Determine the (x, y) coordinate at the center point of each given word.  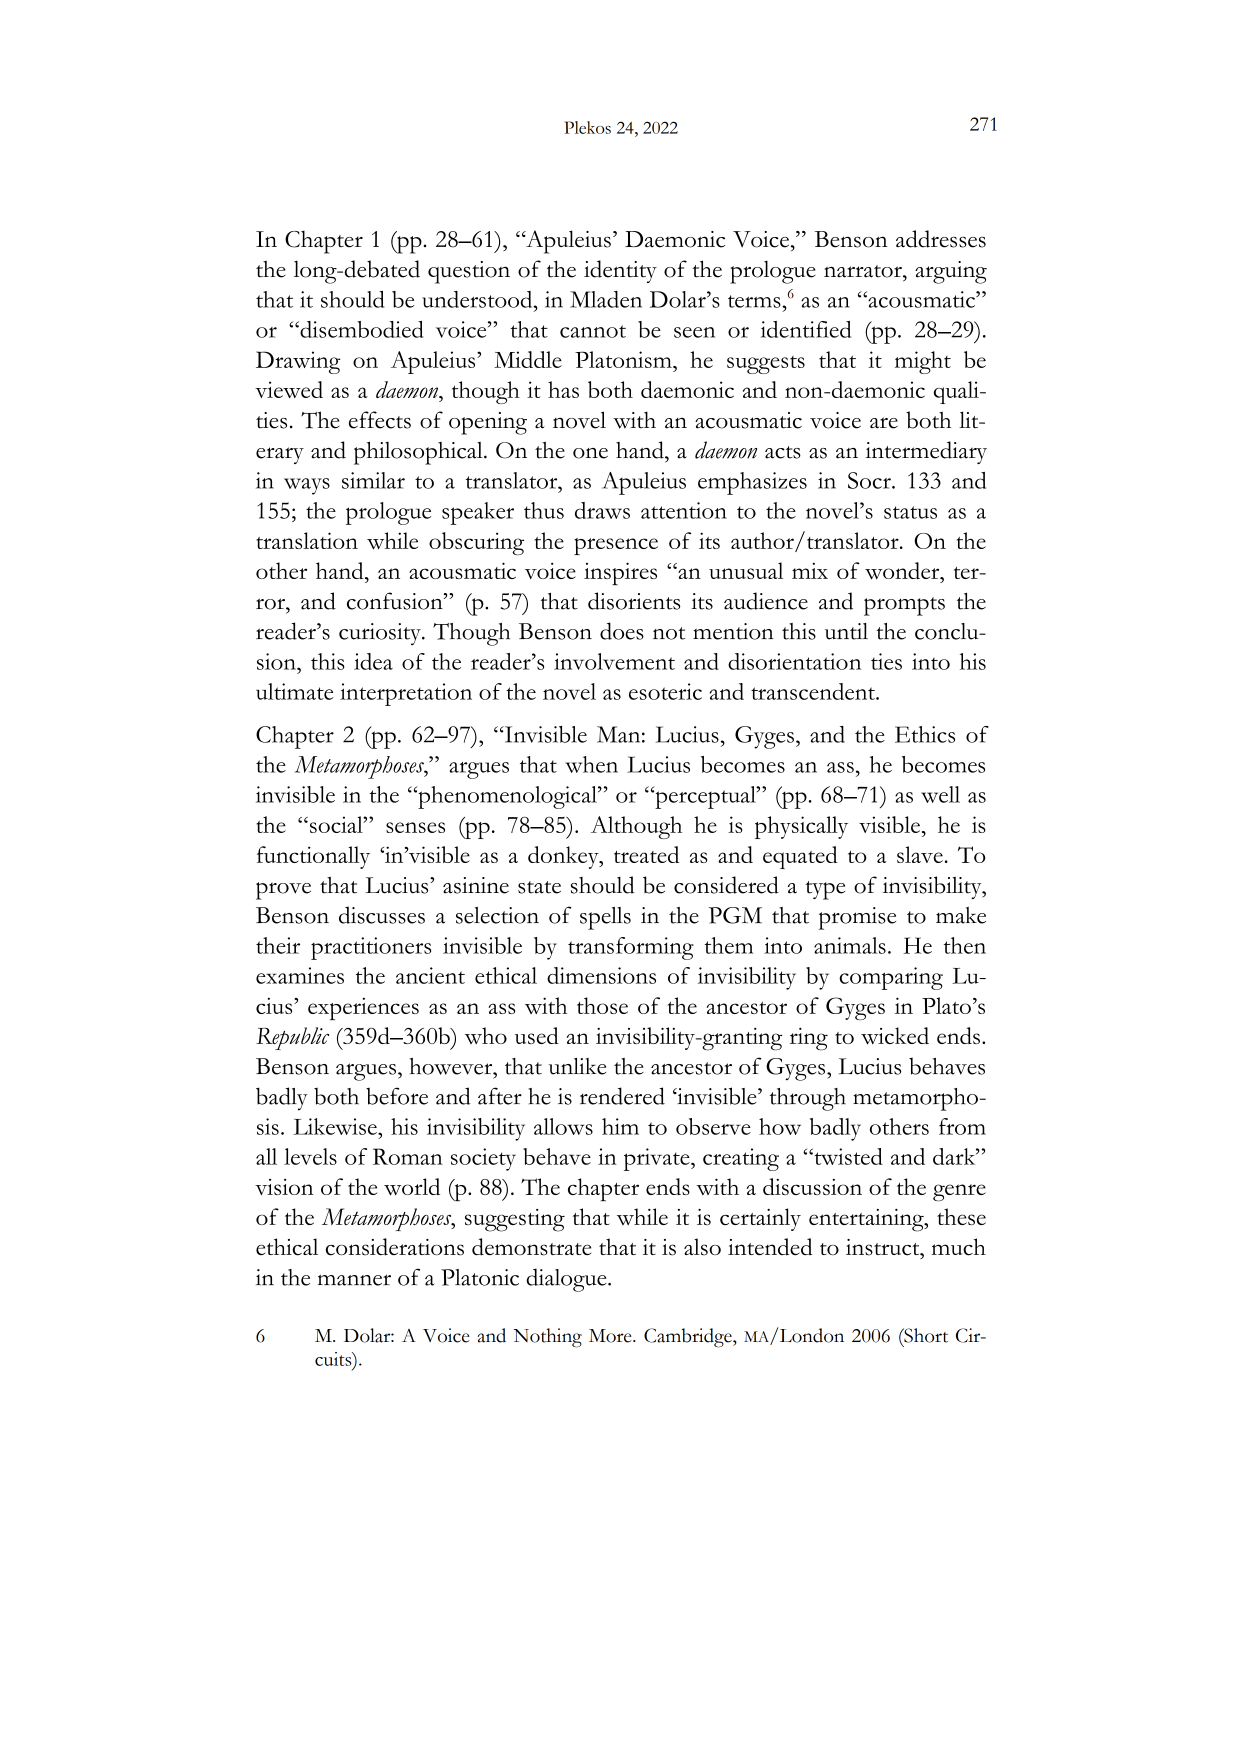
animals (850, 945)
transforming (631, 948)
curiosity (381, 634)
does (622, 631)
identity (620, 271)
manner (354, 1280)
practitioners (371, 948)
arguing (951, 272)
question (469, 272)
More (611, 1336)
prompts (904, 606)
